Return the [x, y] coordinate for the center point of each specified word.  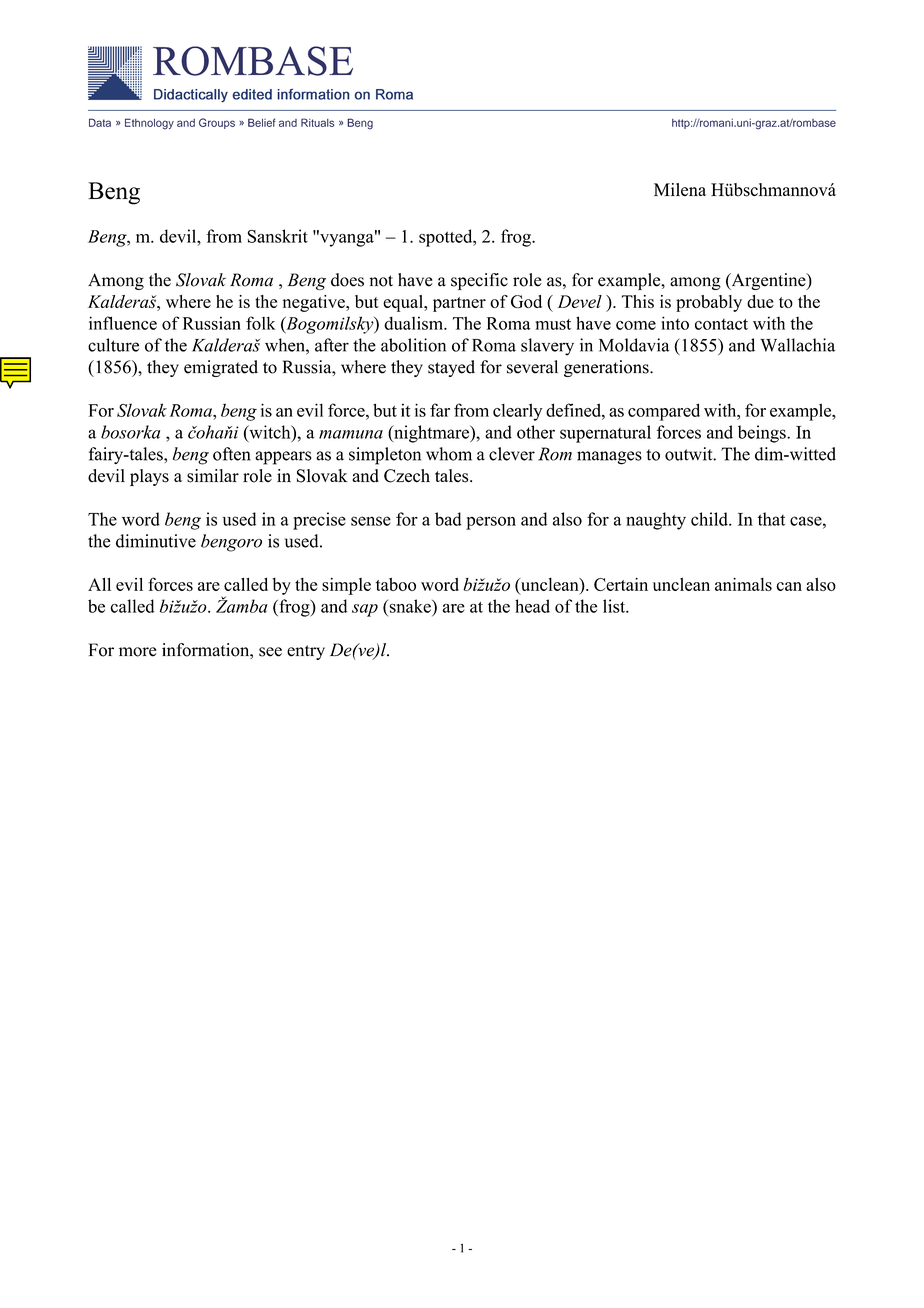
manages [609, 458]
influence [123, 323]
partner [459, 304]
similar [213, 476]
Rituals [317, 122]
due [760, 301]
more [138, 652]
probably [709, 303]
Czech [407, 476]
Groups [217, 123]
